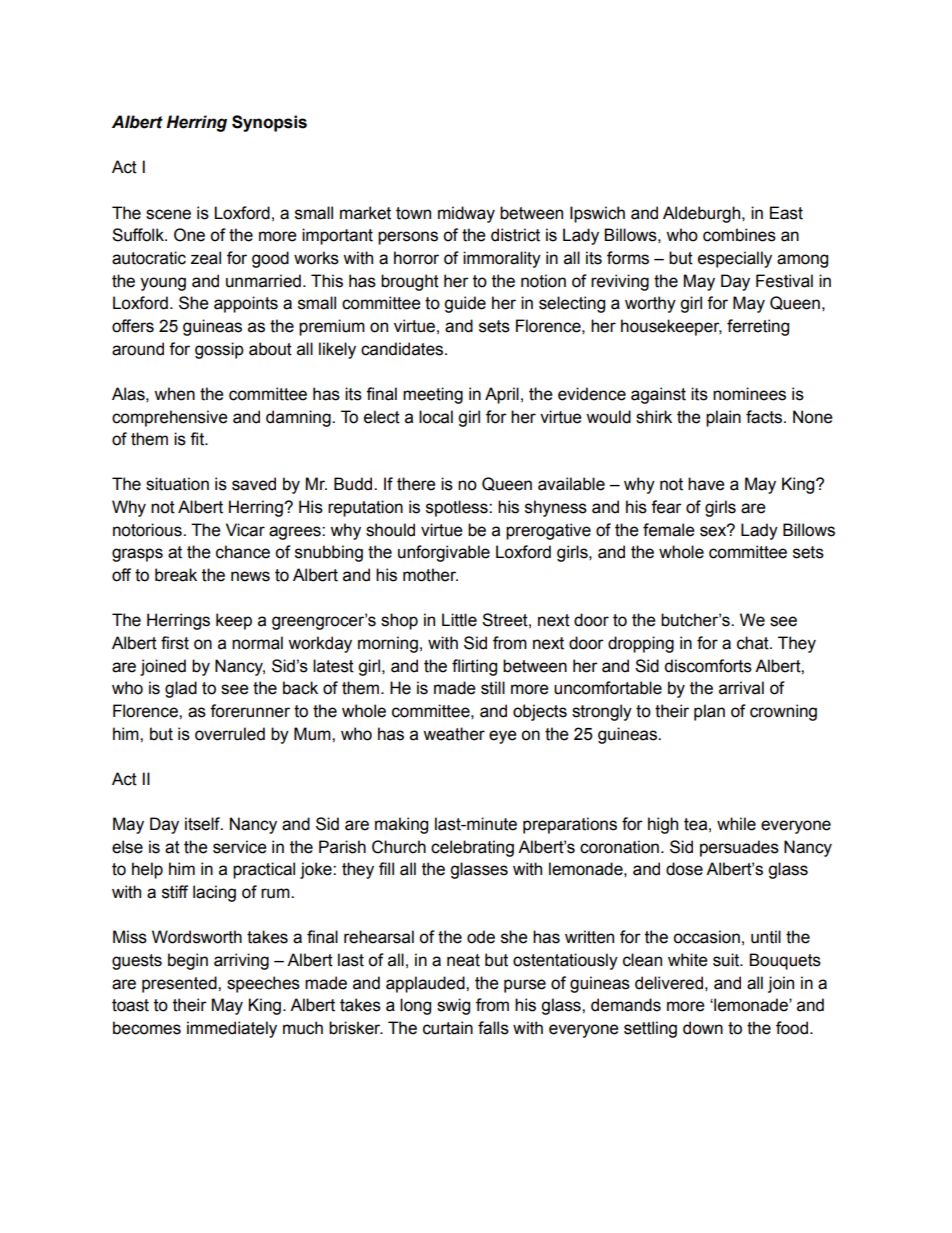  I want to click on weather, so click(454, 734).
